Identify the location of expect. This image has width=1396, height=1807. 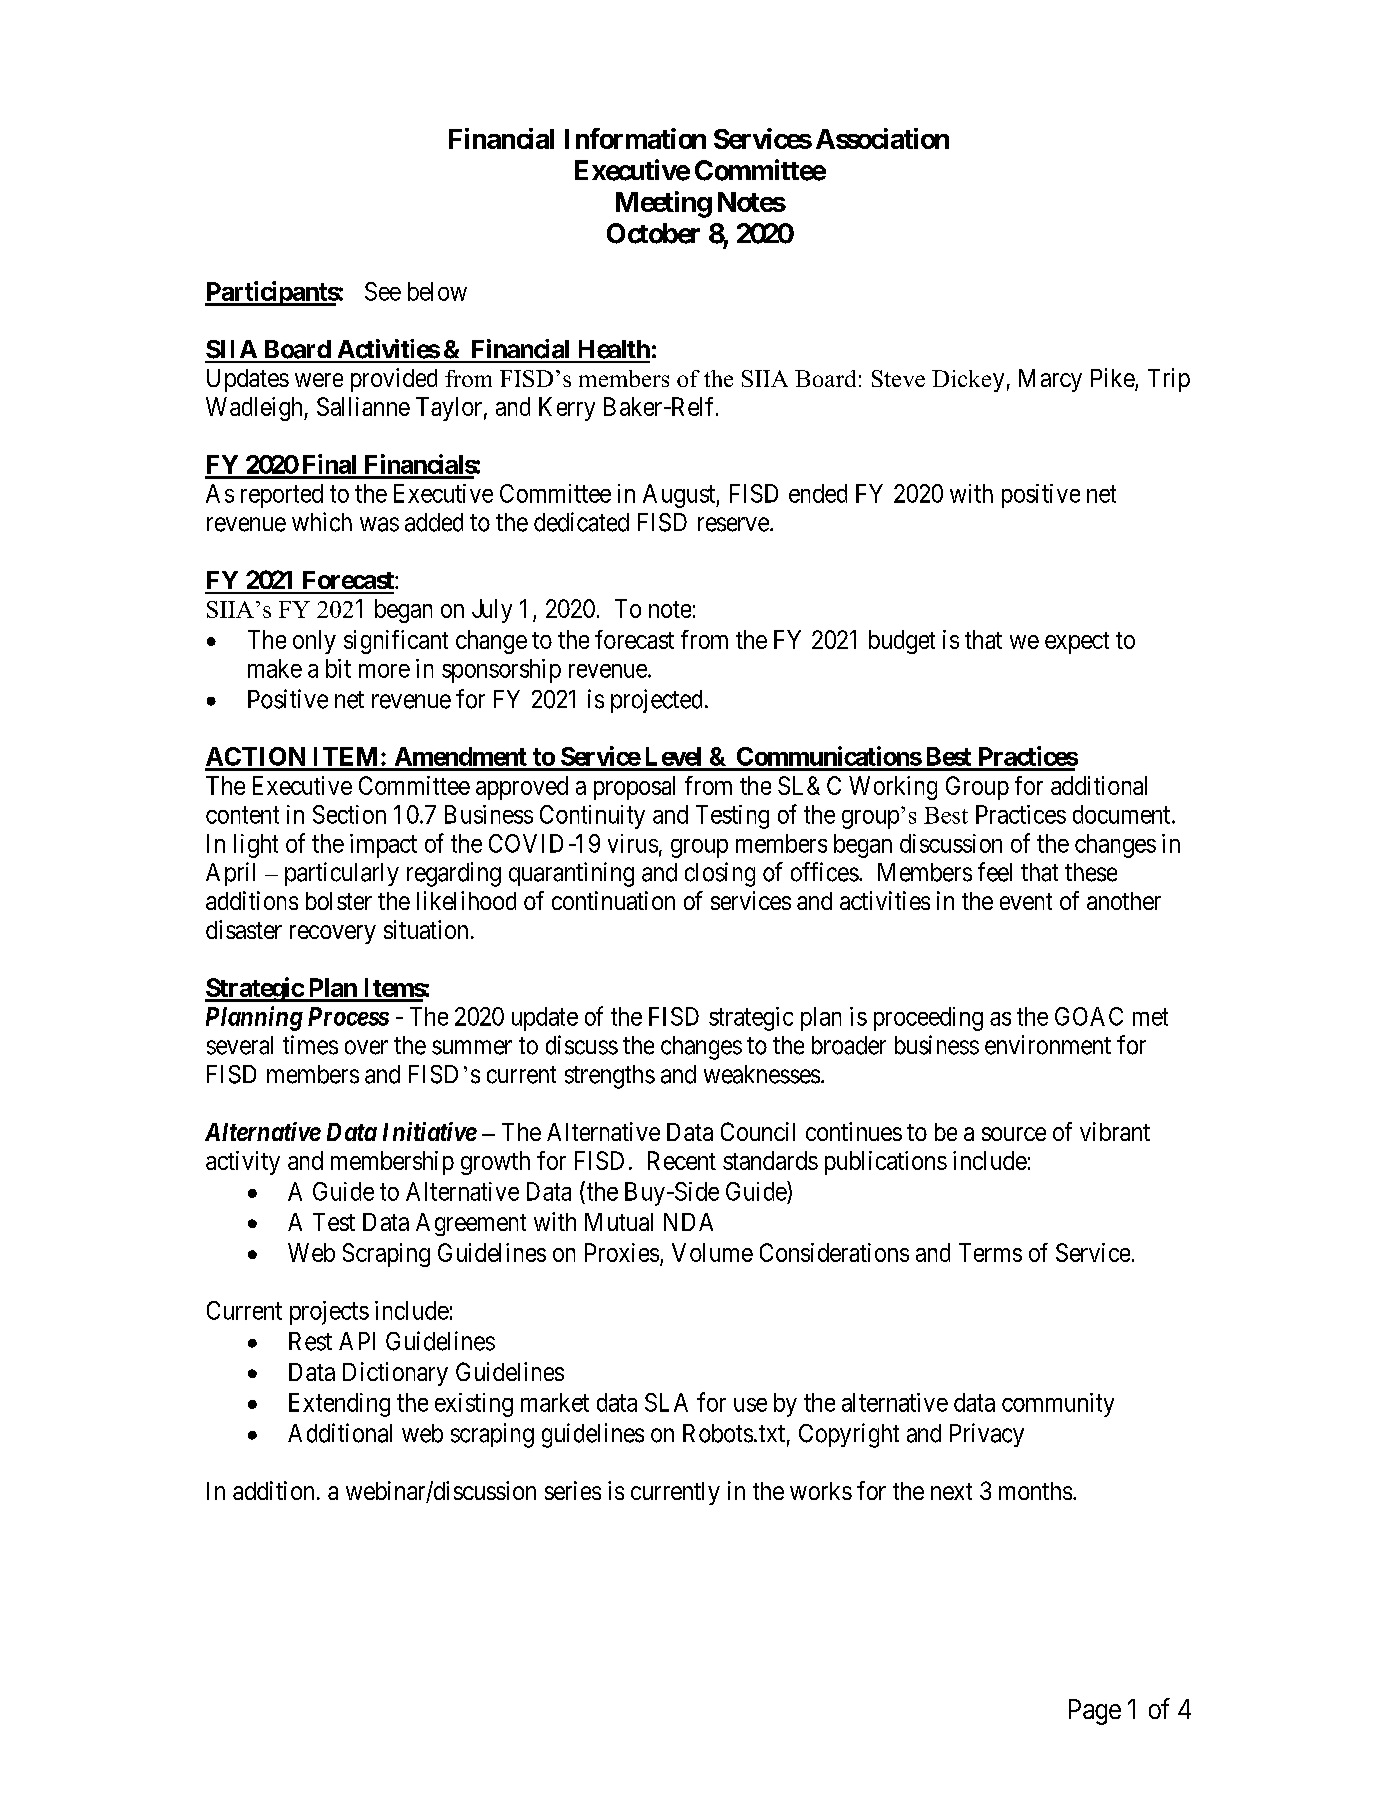
(1077, 643).
